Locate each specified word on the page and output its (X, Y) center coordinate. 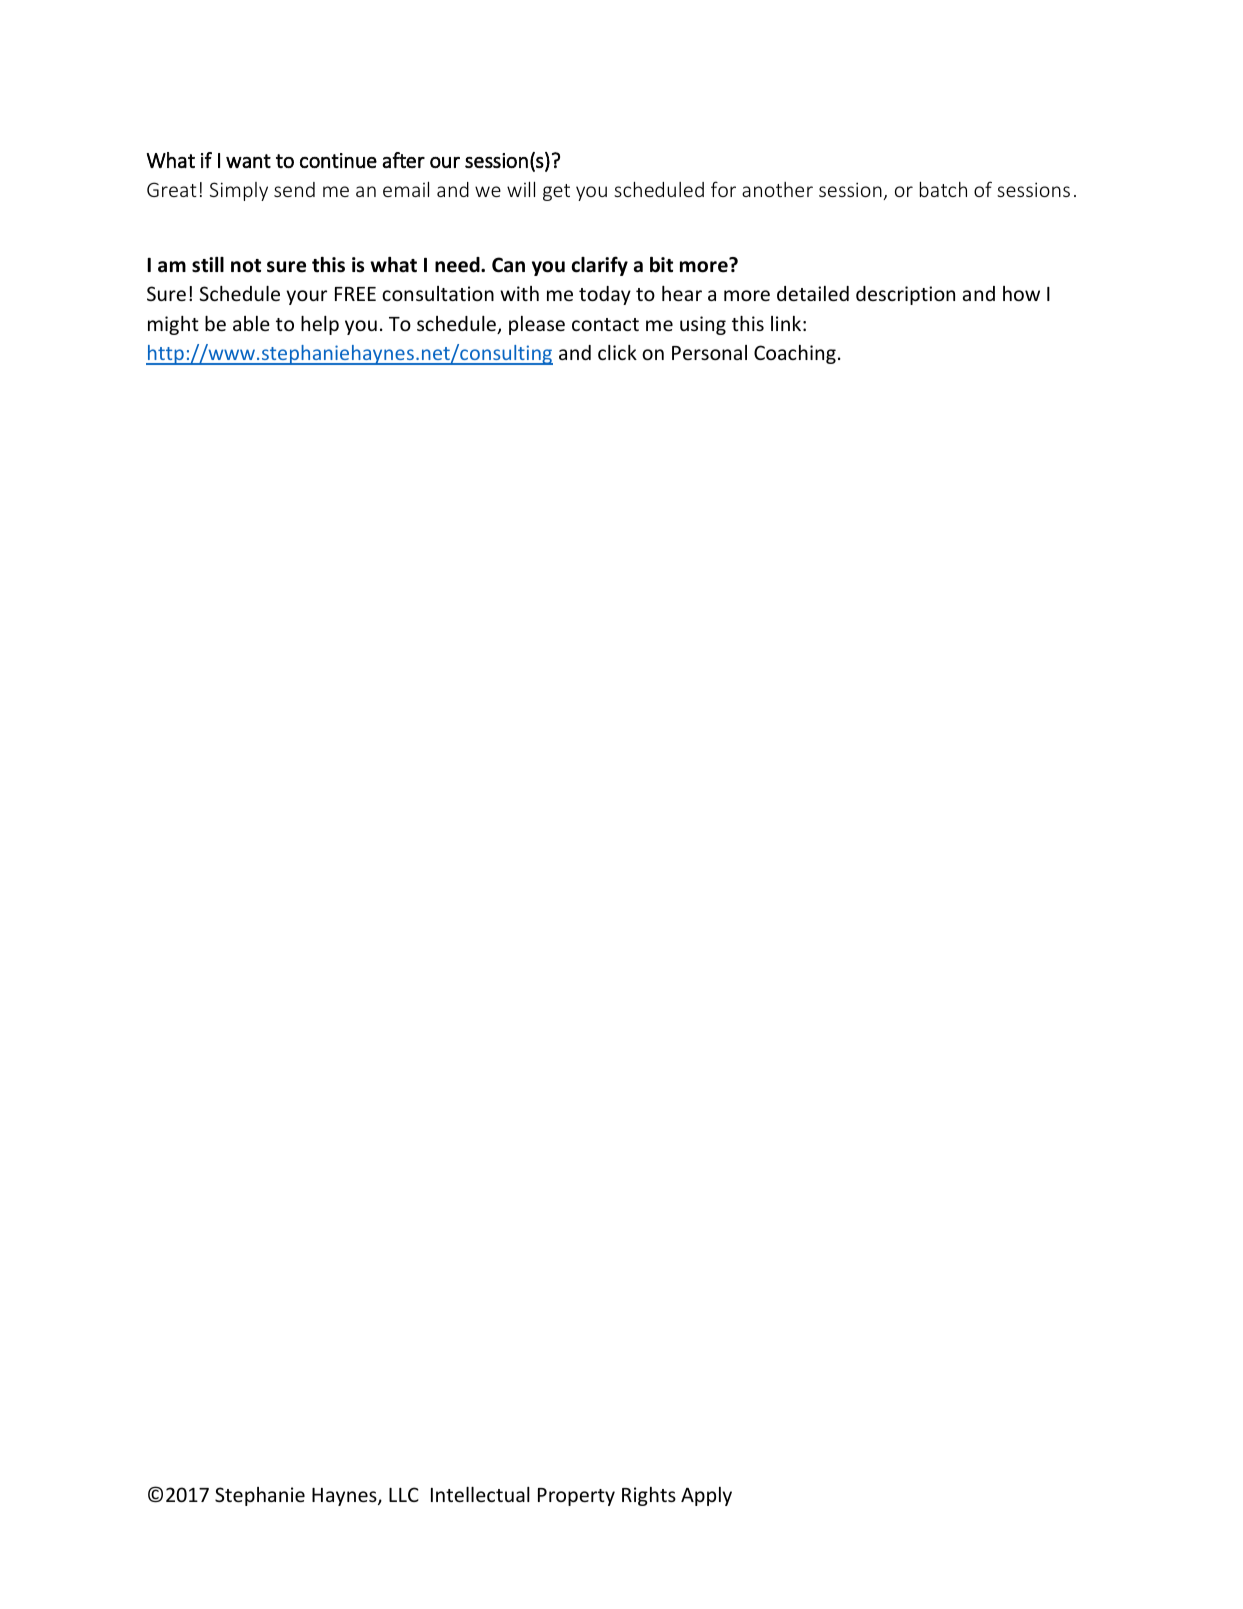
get (556, 192)
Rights (649, 1496)
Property (576, 1497)
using (703, 325)
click (617, 352)
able (251, 323)
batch (943, 189)
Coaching (795, 354)
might (173, 325)
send (294, 189)
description (905, 295)
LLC (404, 1494)
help (320, 325)
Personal (709, 352)
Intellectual (480, 1494)
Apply (706, 1496)
